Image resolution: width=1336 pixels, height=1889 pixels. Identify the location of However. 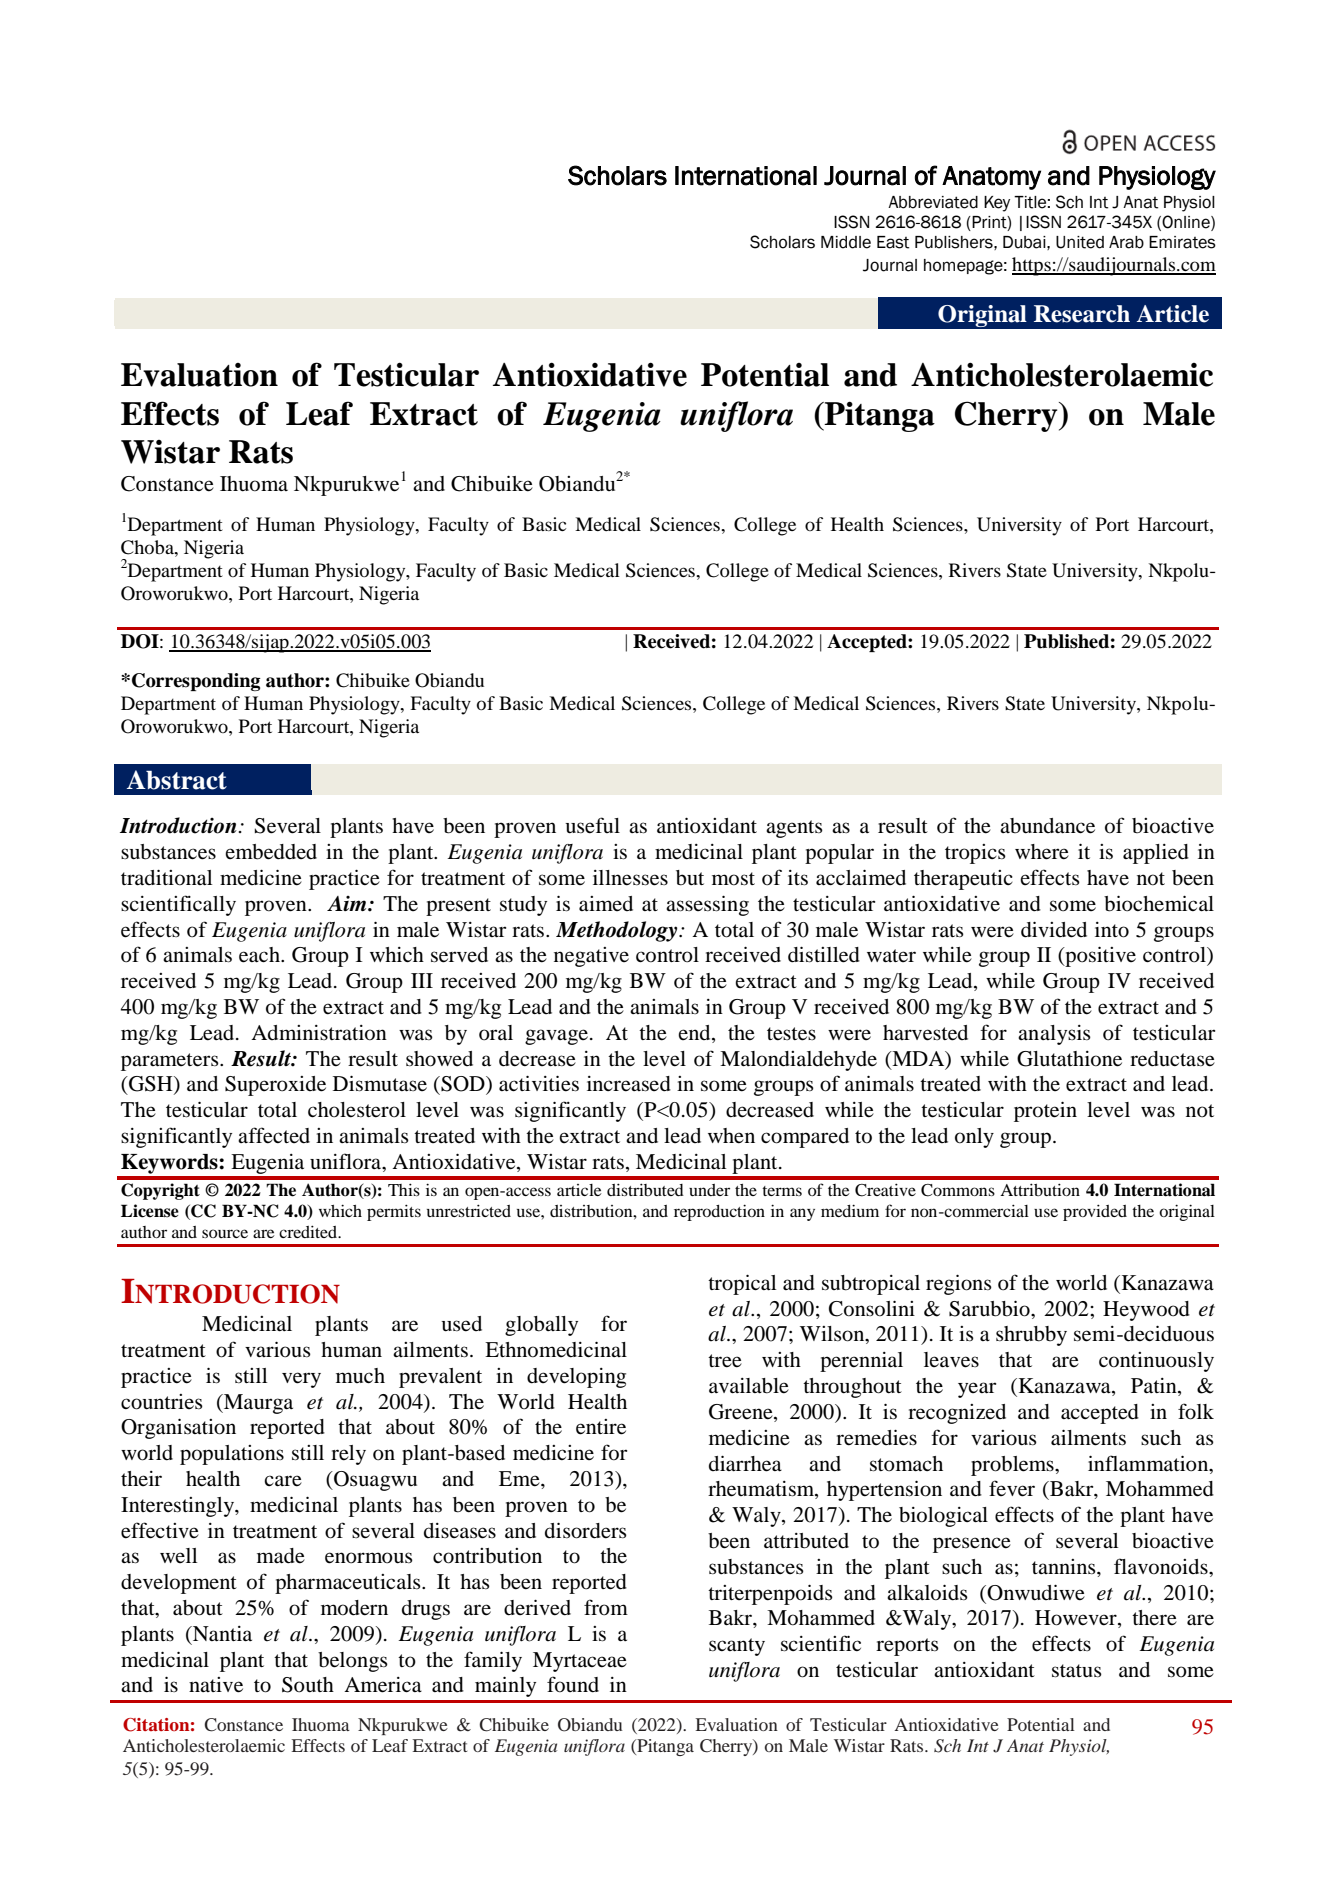
(1077, 1619).
